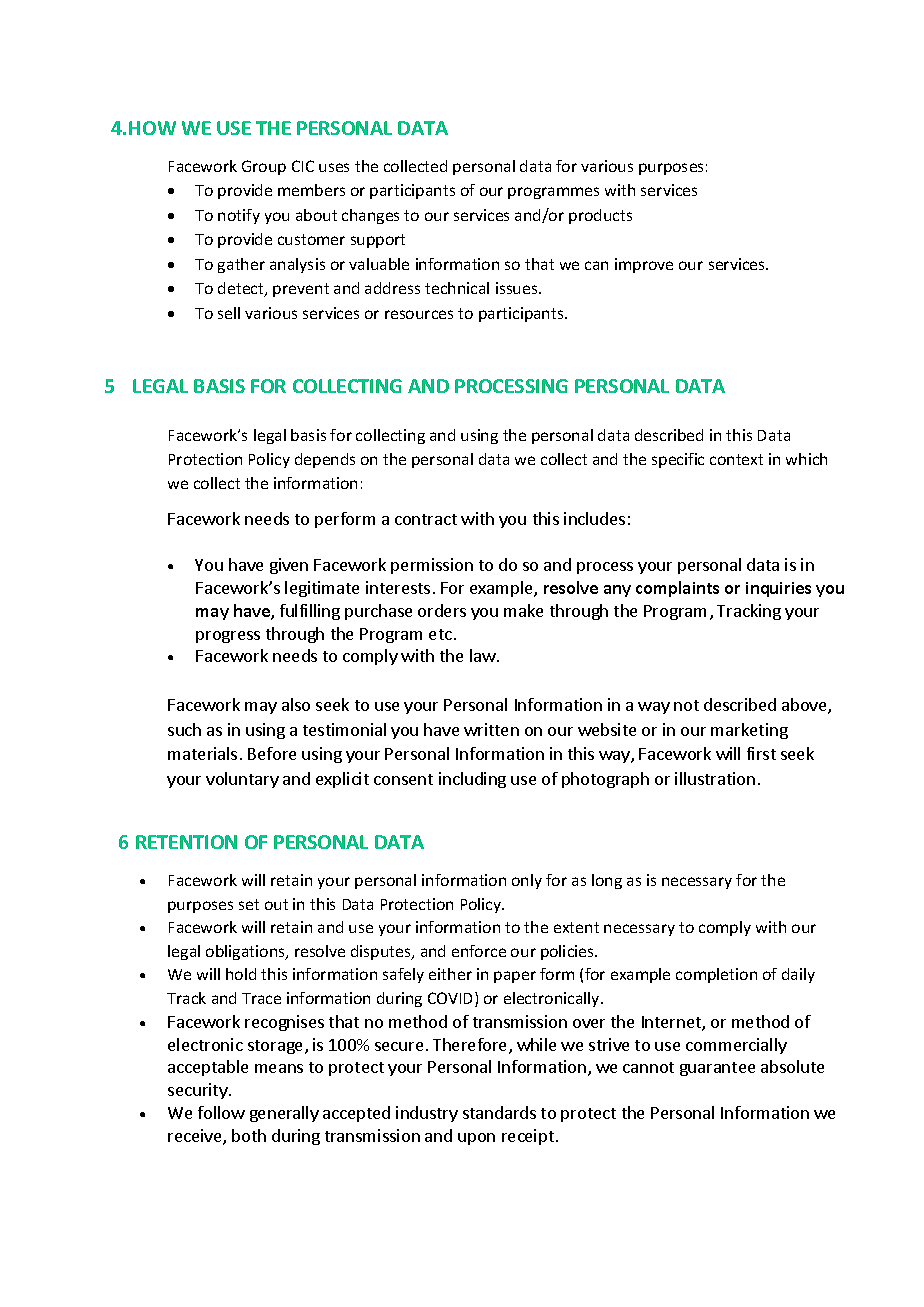 This screenshot has height=1307, width=924. I want to click on notify, so click(239, 216).
